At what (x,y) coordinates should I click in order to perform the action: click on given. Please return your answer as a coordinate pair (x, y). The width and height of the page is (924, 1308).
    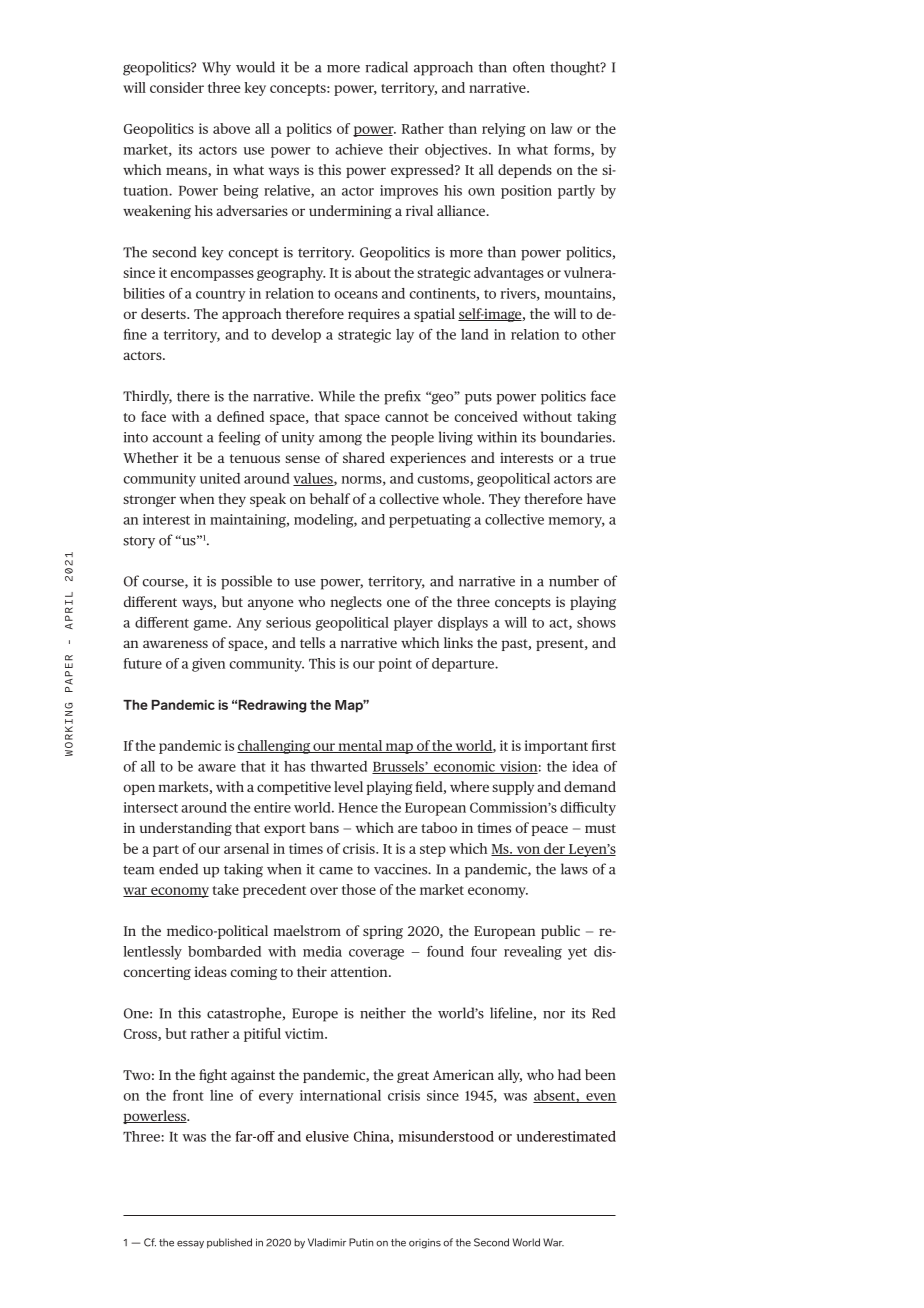
    Looking at the image, I should click on (208, 665).
